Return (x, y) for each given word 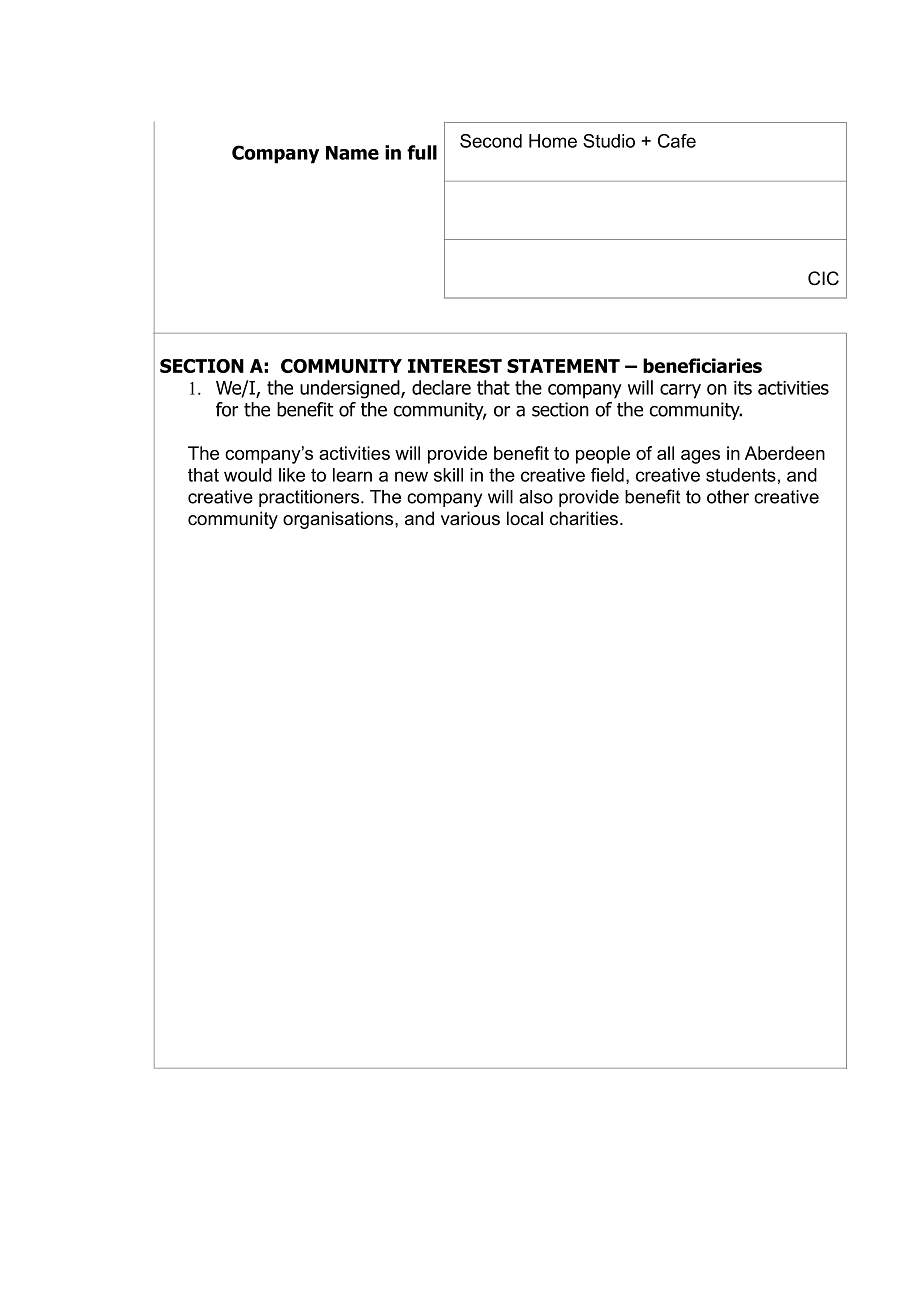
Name (352, 153)
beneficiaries (702, 365)
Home (553, 141)
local (525, 518)
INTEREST (455, 366)
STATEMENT (563, 366)
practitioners (310, 498)
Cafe (677, 141)
